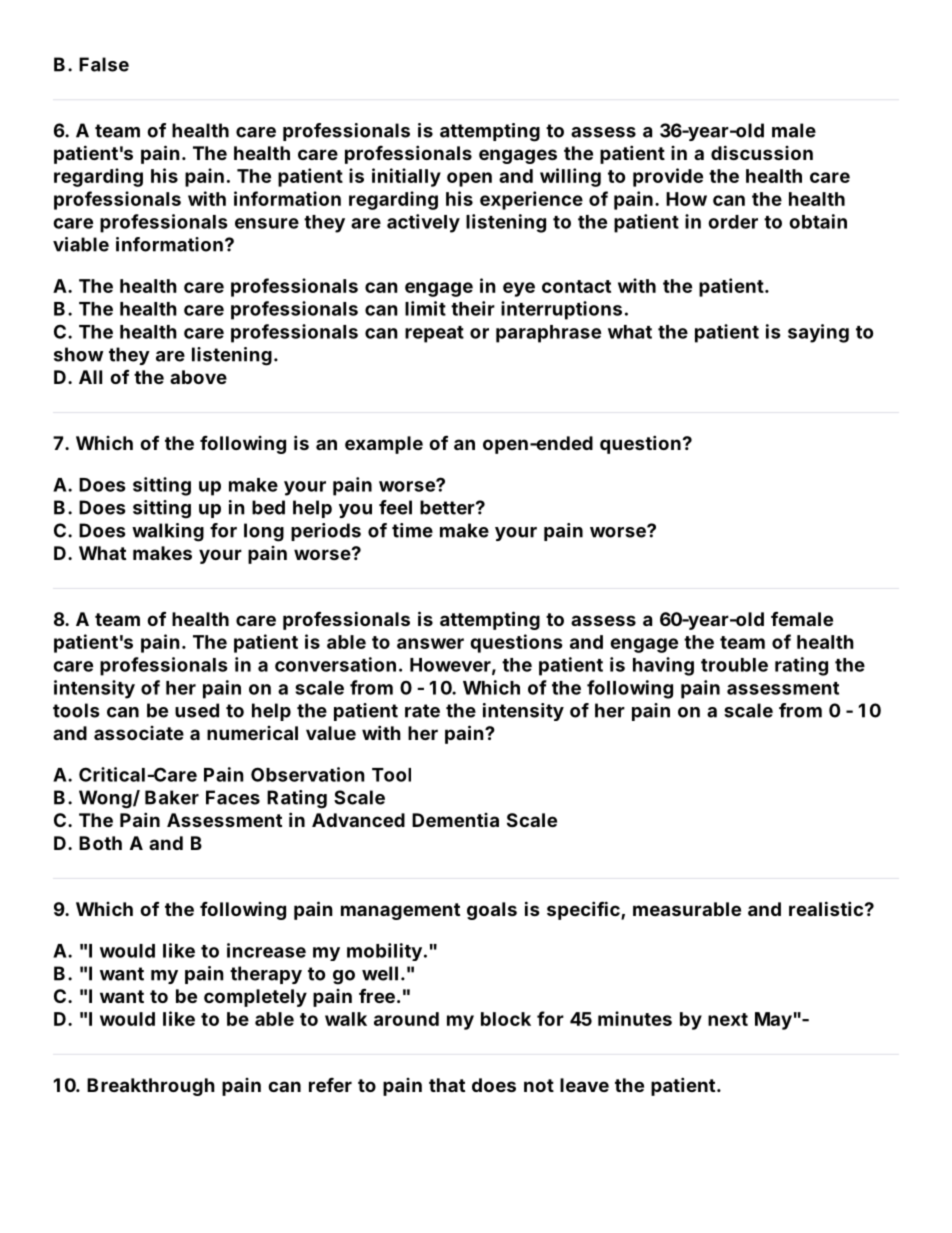  What do you see at coordinates (104, 64) in the screenshot?
I see `False` at bounding box center [104, 64].
